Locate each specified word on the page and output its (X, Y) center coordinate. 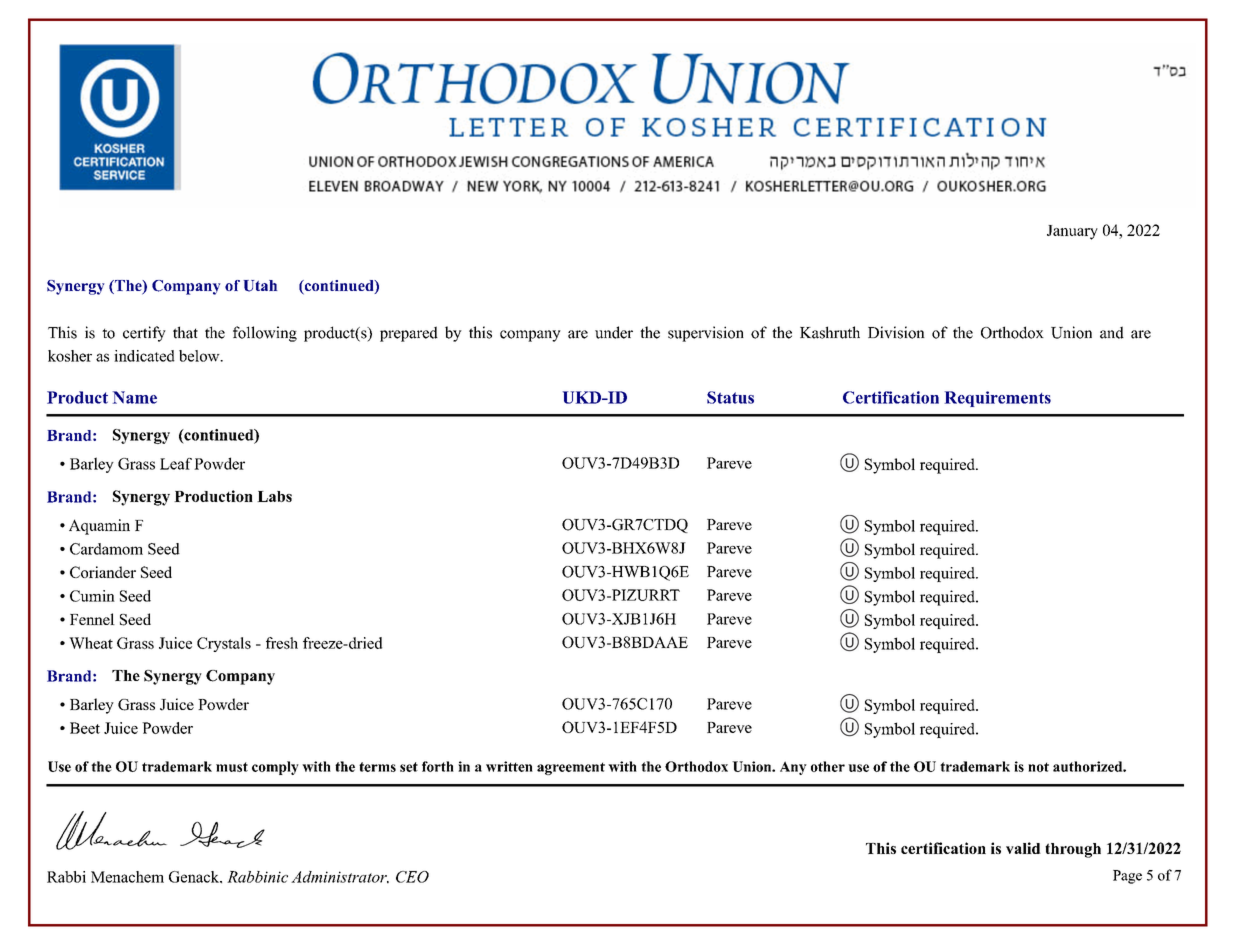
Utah (260, 286)
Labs (274, 496)
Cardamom (106, 549)
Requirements (998, 399)
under (614, 332)
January (1072, 232)
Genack (195, 877)
